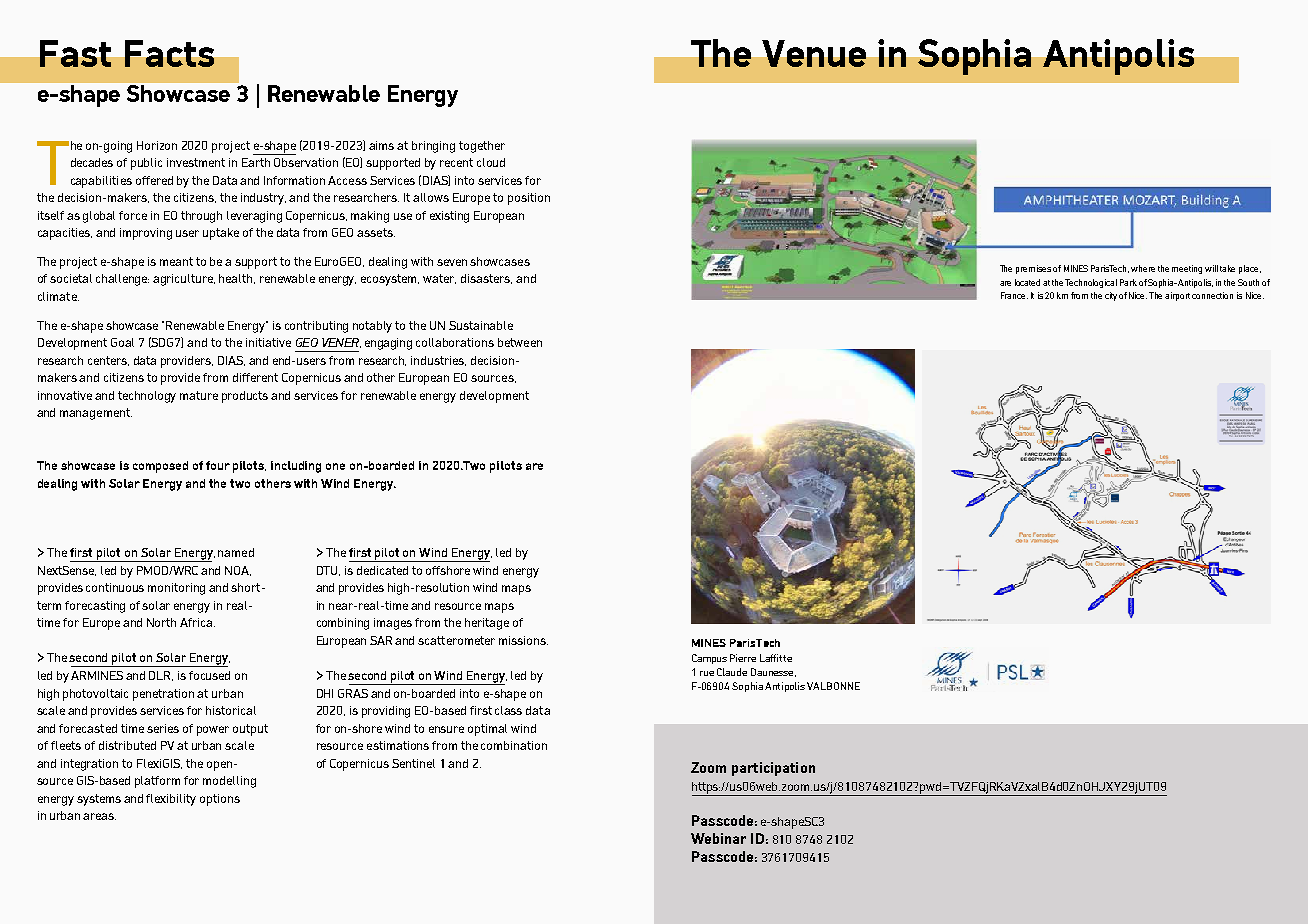 This screenshot has height=924, width=1308. Describe the element at coordinates (743, 658) in the screenshot. I see `Pierre` at that location.
